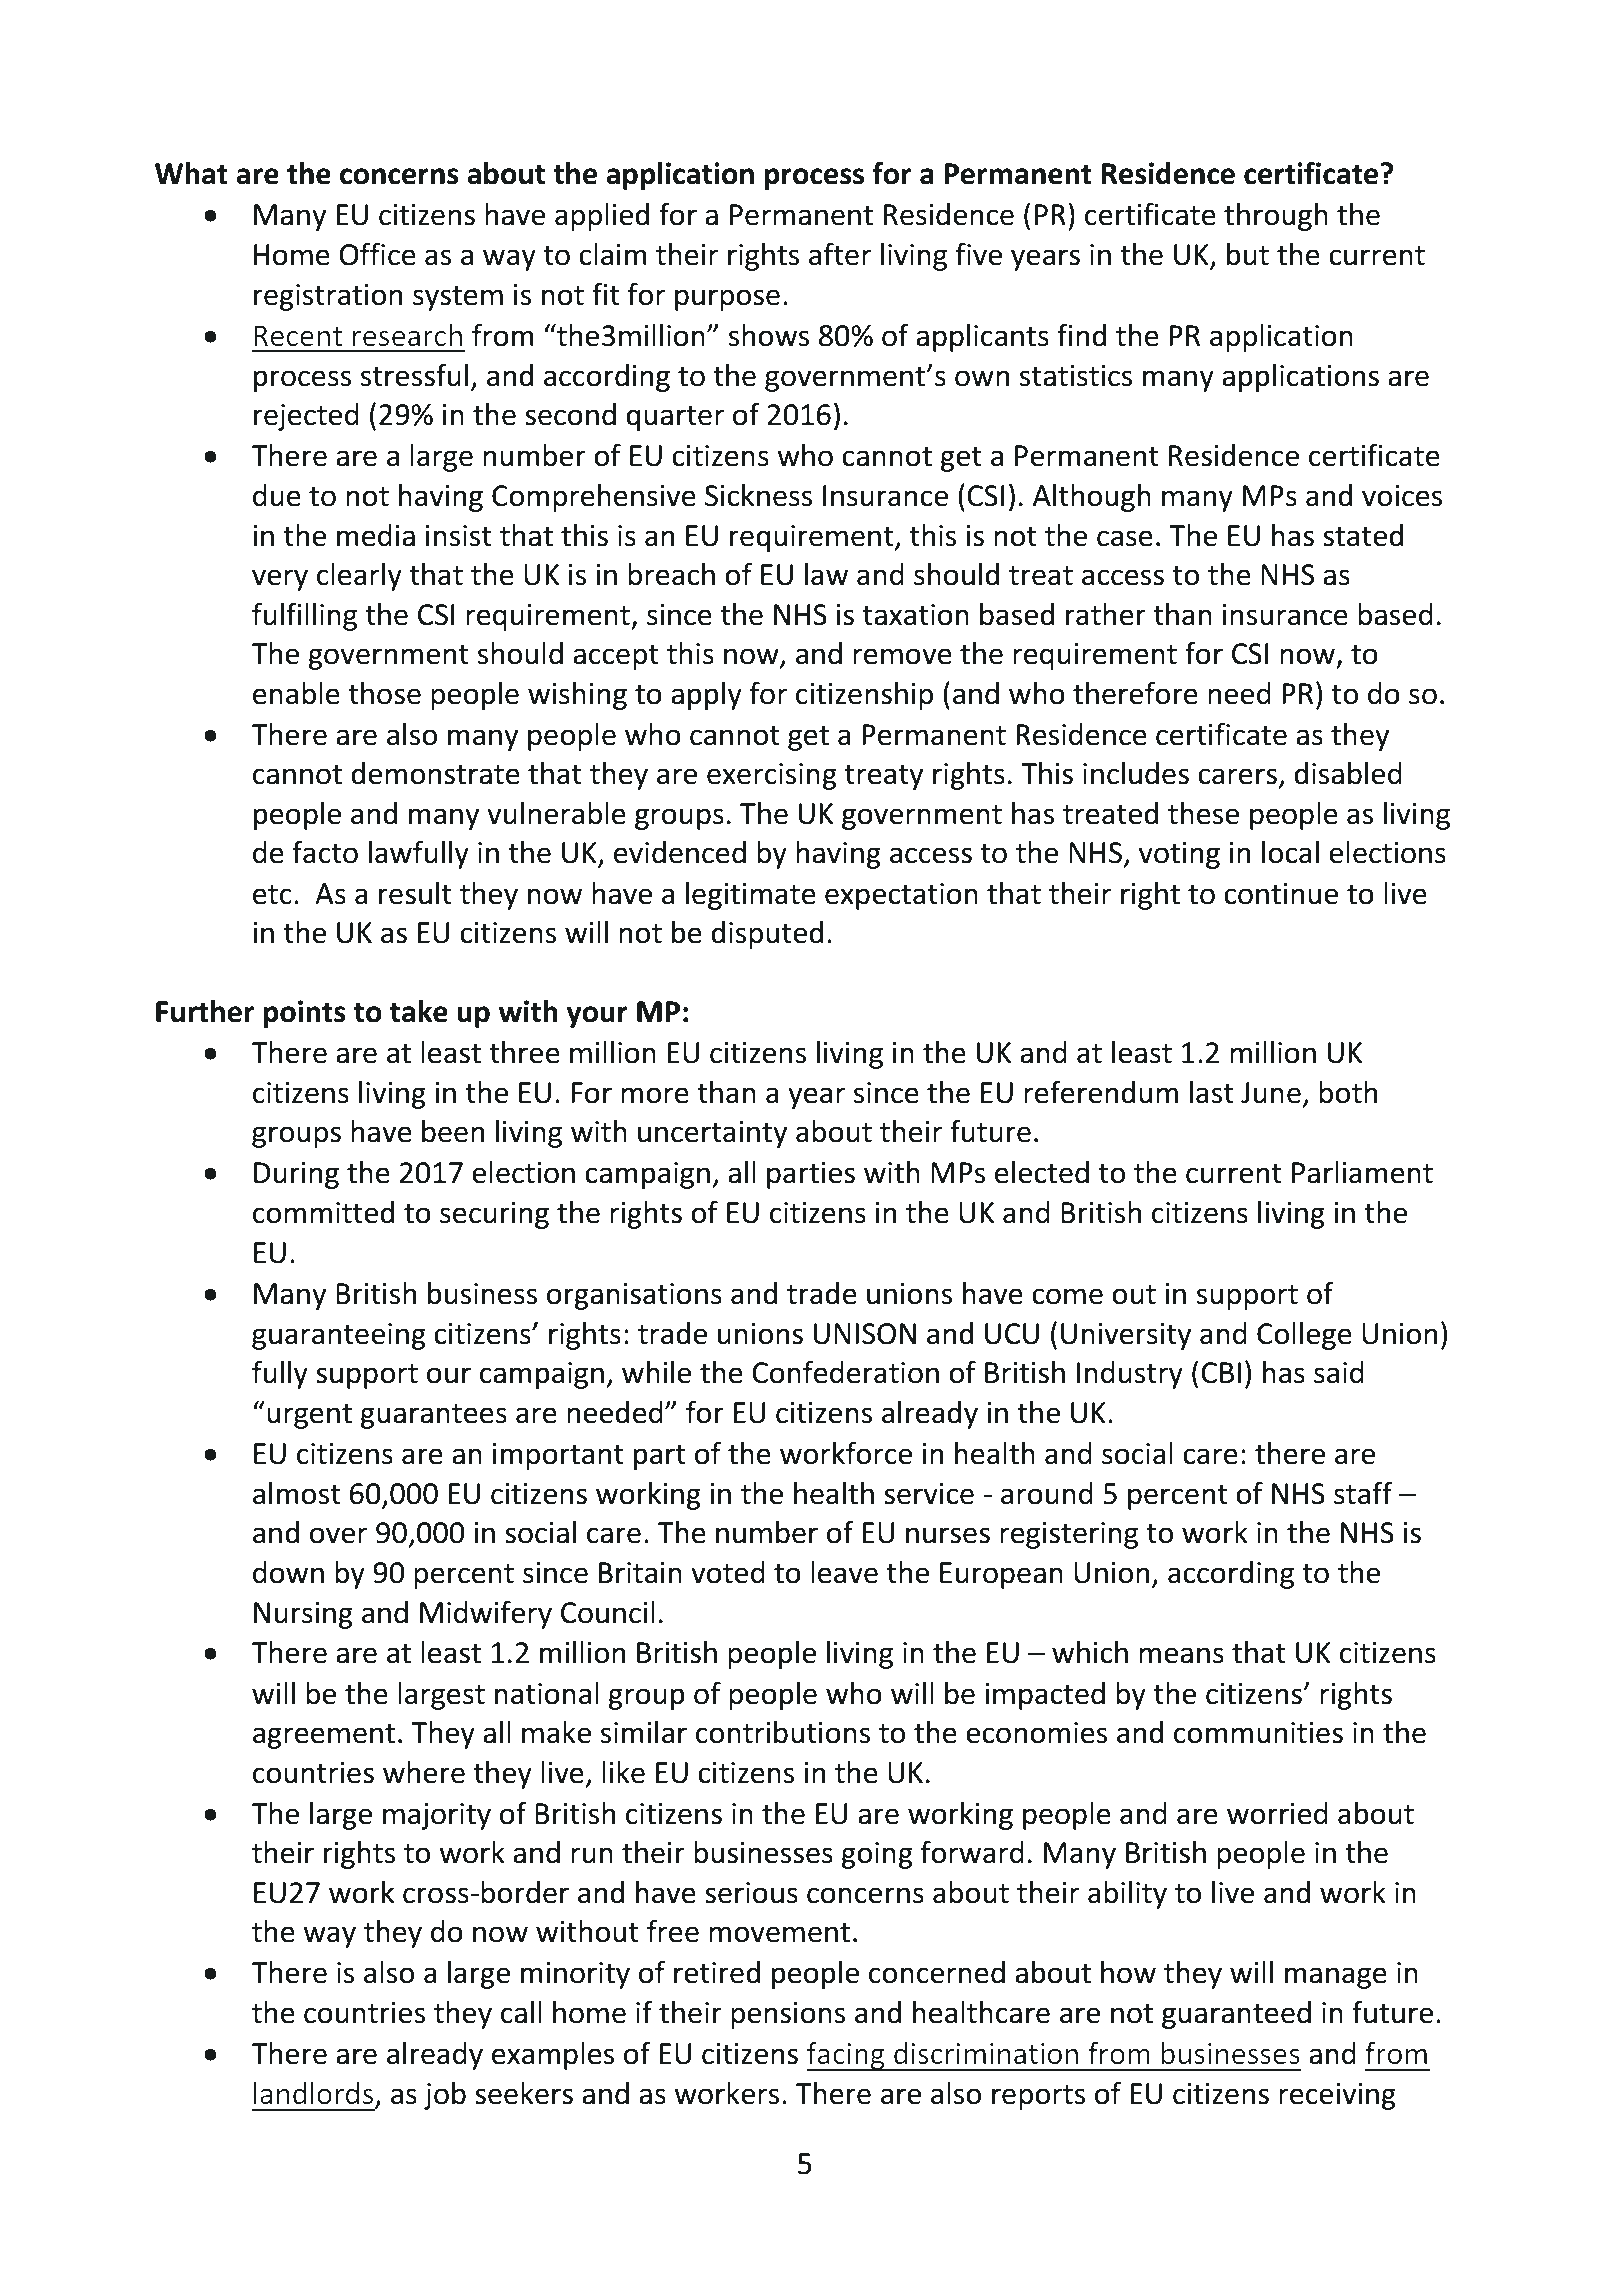  What do you see at coordinates (1276, 217) in the page?
I see `through` at bounding box center [1276, 217].
